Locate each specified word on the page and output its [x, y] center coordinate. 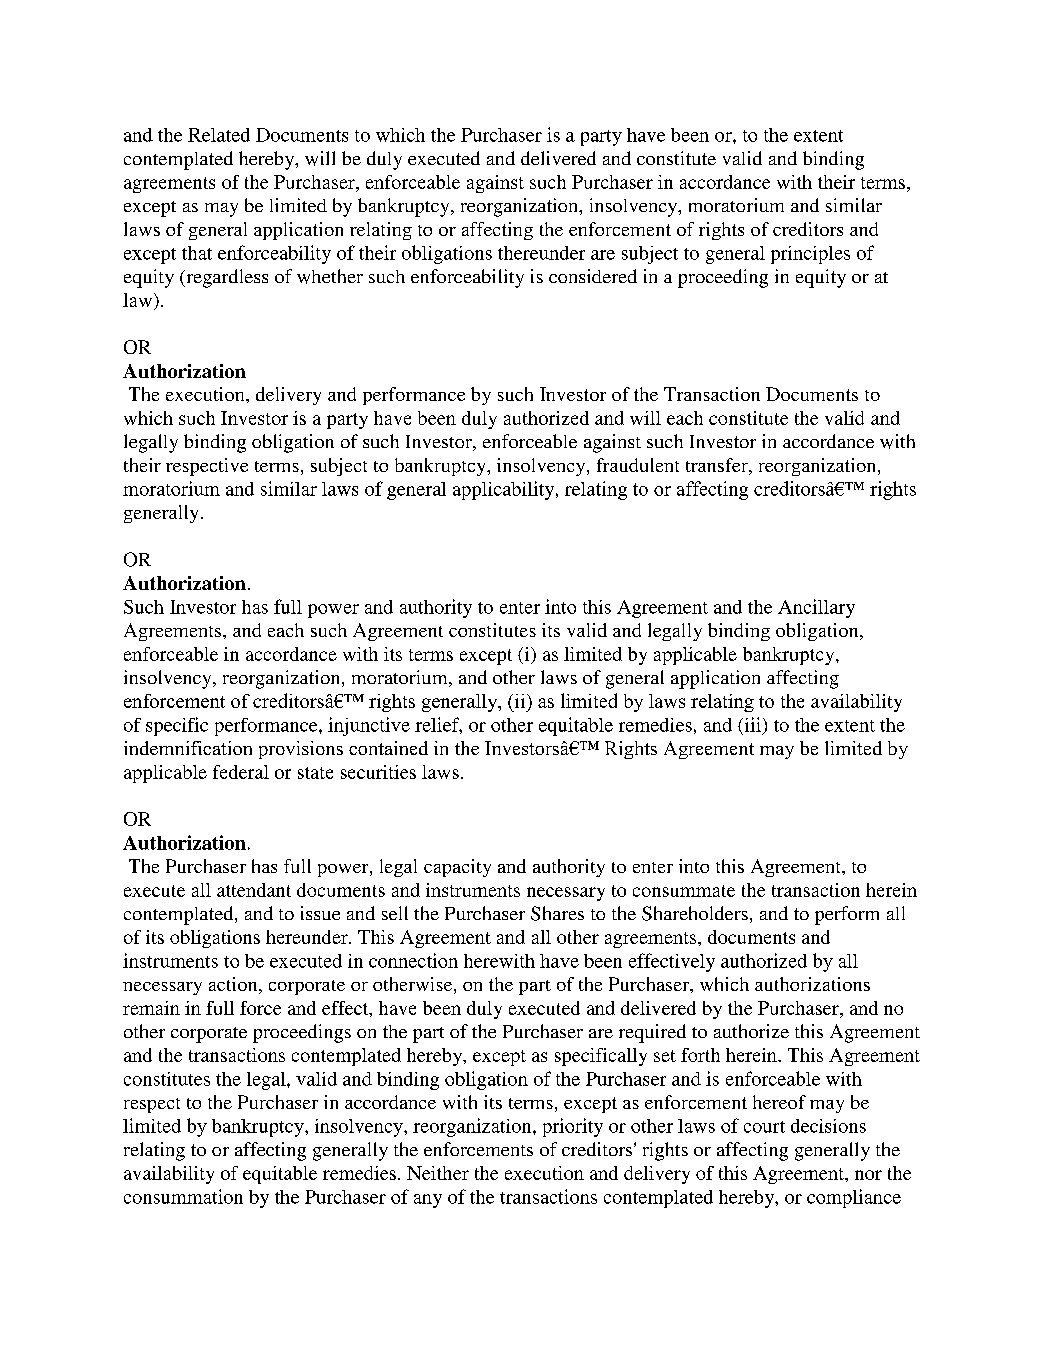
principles [810, 255]
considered [593, 276]
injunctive [369, 726]
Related [219, 135]
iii [751, 724]
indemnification [188, 748]
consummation [183, 1196]
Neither [438, 1173]
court [764, 1127]
